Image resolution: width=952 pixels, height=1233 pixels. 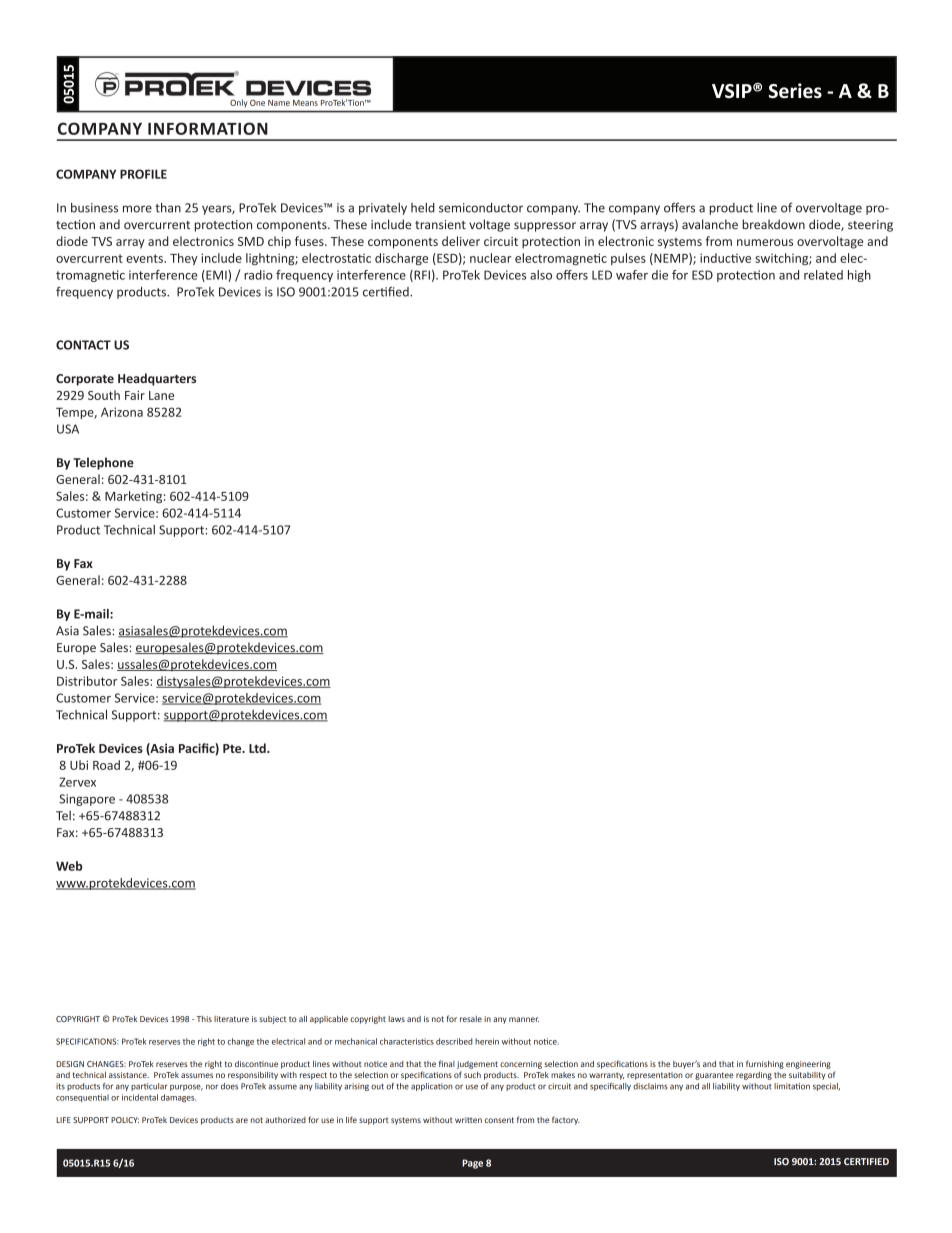 I want to click on INFORMATION, so click(x=208, y=128).
